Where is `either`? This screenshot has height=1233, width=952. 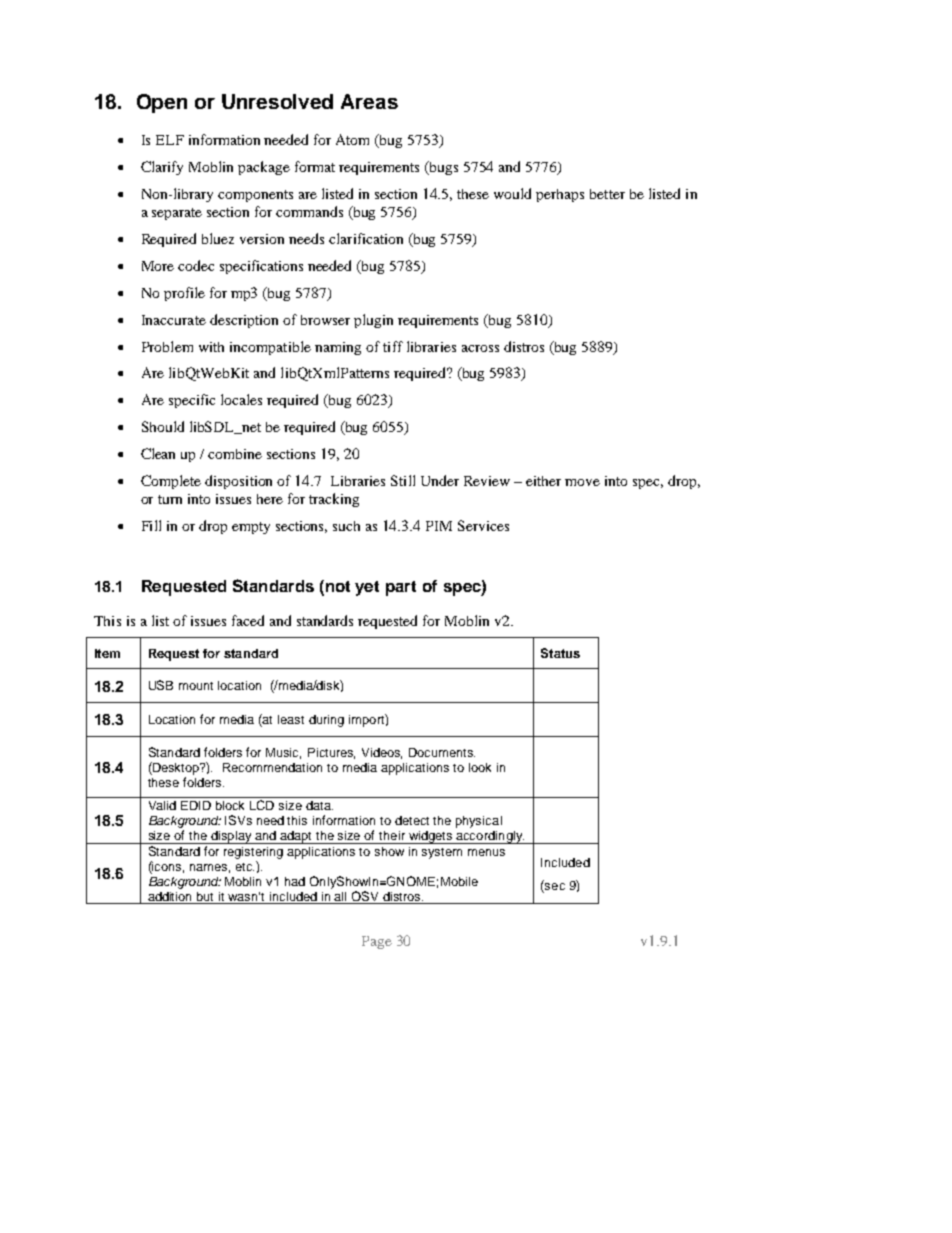
either is located at coordinates (543, 481).
